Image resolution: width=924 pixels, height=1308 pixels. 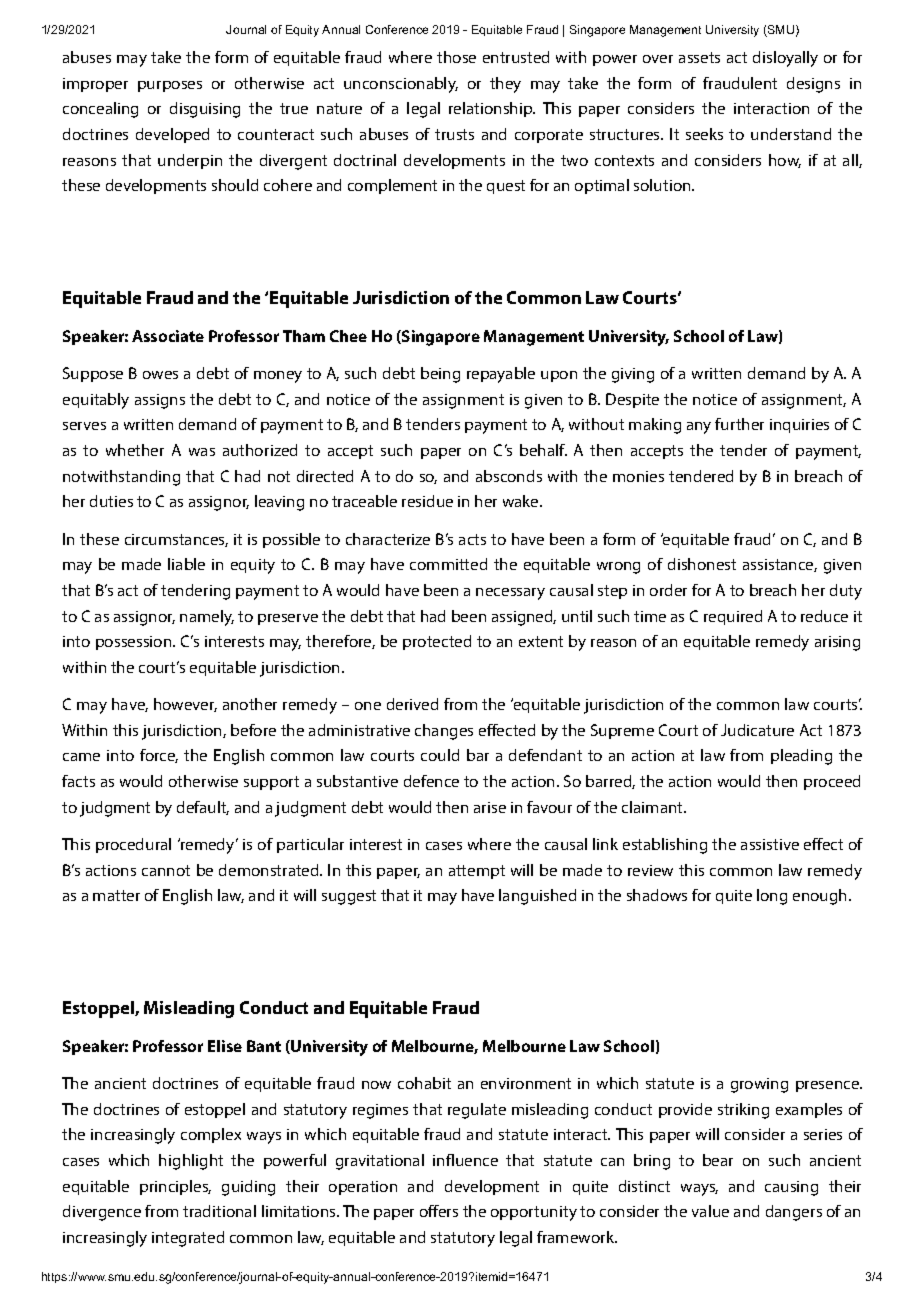 I want to click on was, so click(x=202, y=452).
